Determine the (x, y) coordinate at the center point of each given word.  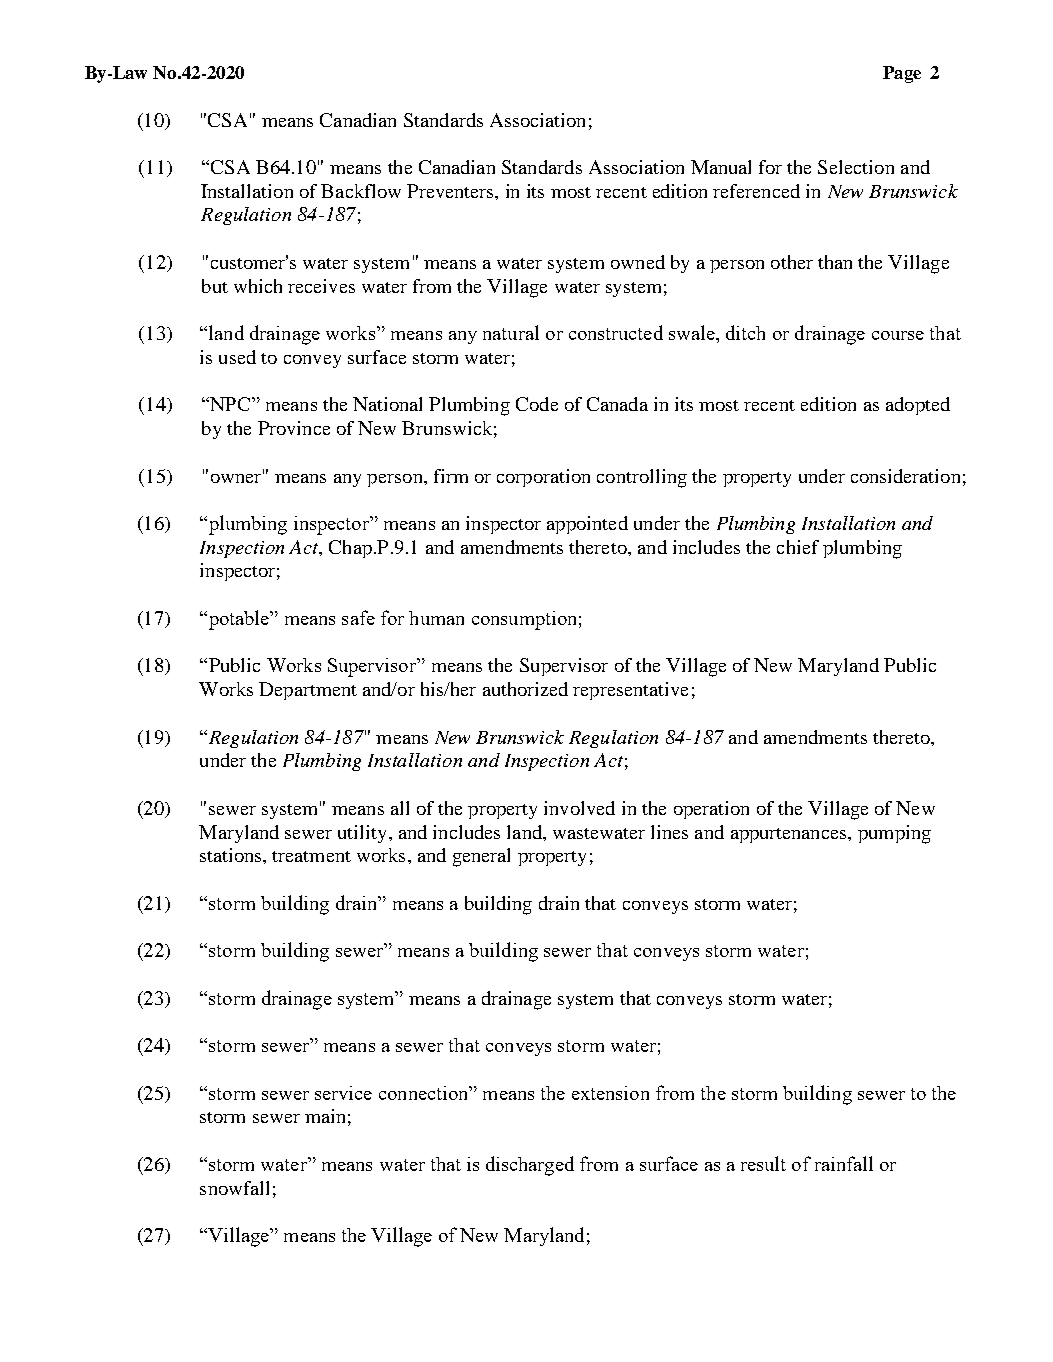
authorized (525, 689)
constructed (616, 332)
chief (798, 547)
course (898, 335)
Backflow (361, 191)
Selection (856, 167)
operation (711, 810)
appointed (587, 525)
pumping (894, 834)
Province (294, 428)
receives (321, 286)
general (481, 857)
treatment (311, 856)
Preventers (451, 191)
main (325, 1116)
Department (308, 691)
